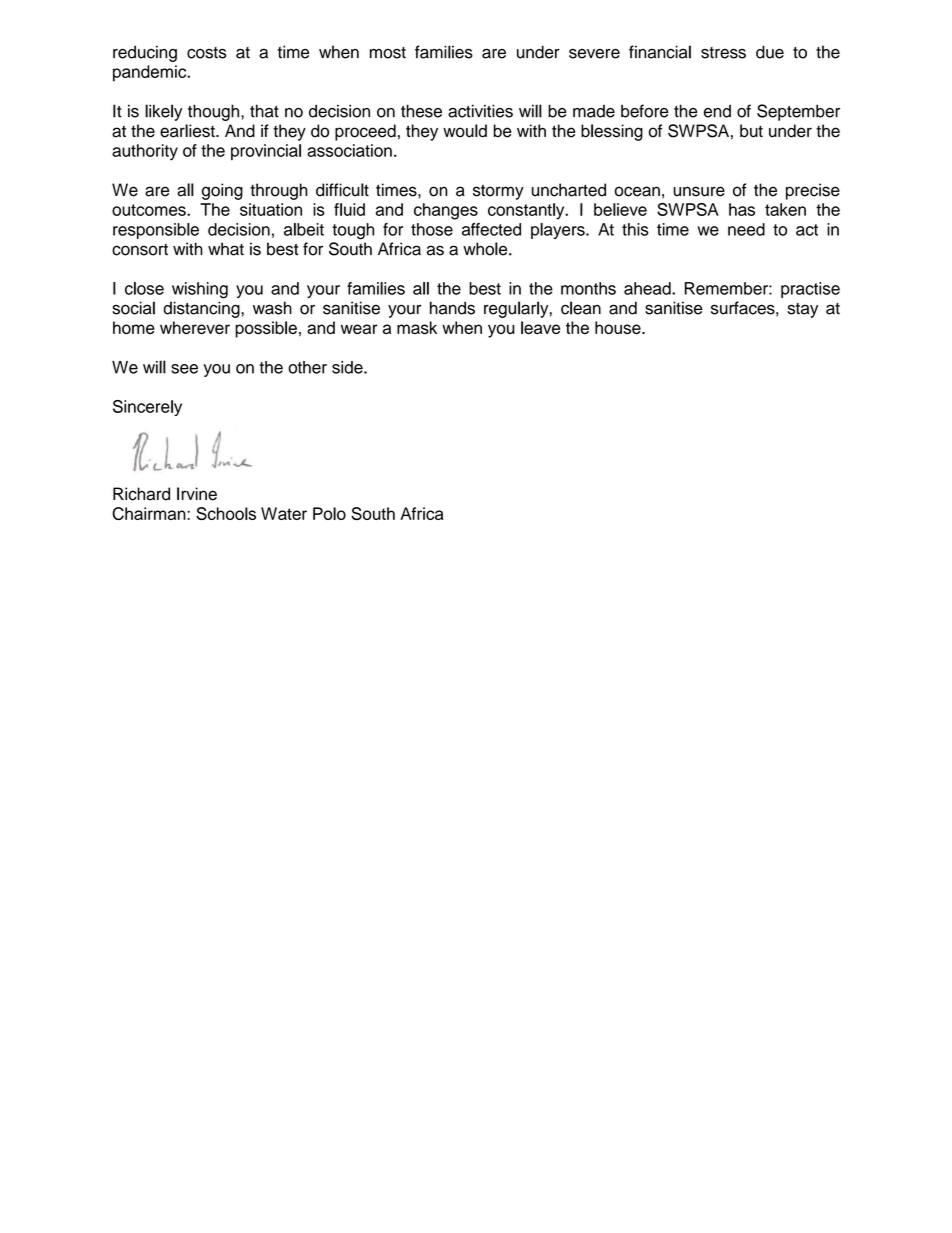 Image resolution: width=952 pixels, height=1233 pixels. I want to click on see, so click(184, 369).
